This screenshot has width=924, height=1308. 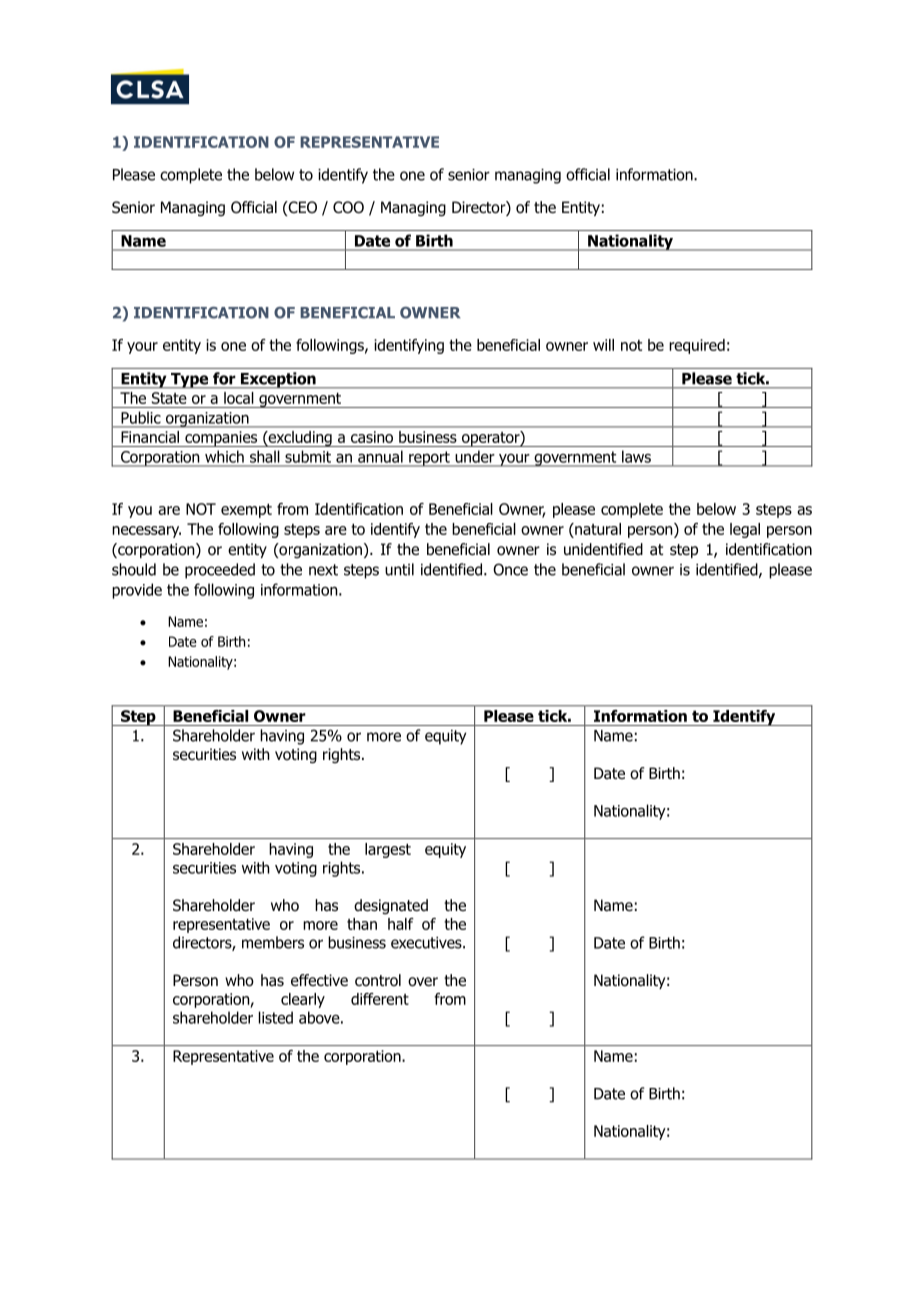 What do you see at coordinates (221, 439) in the screenshot?
I see `companies` at bounding box center [221, 439].
